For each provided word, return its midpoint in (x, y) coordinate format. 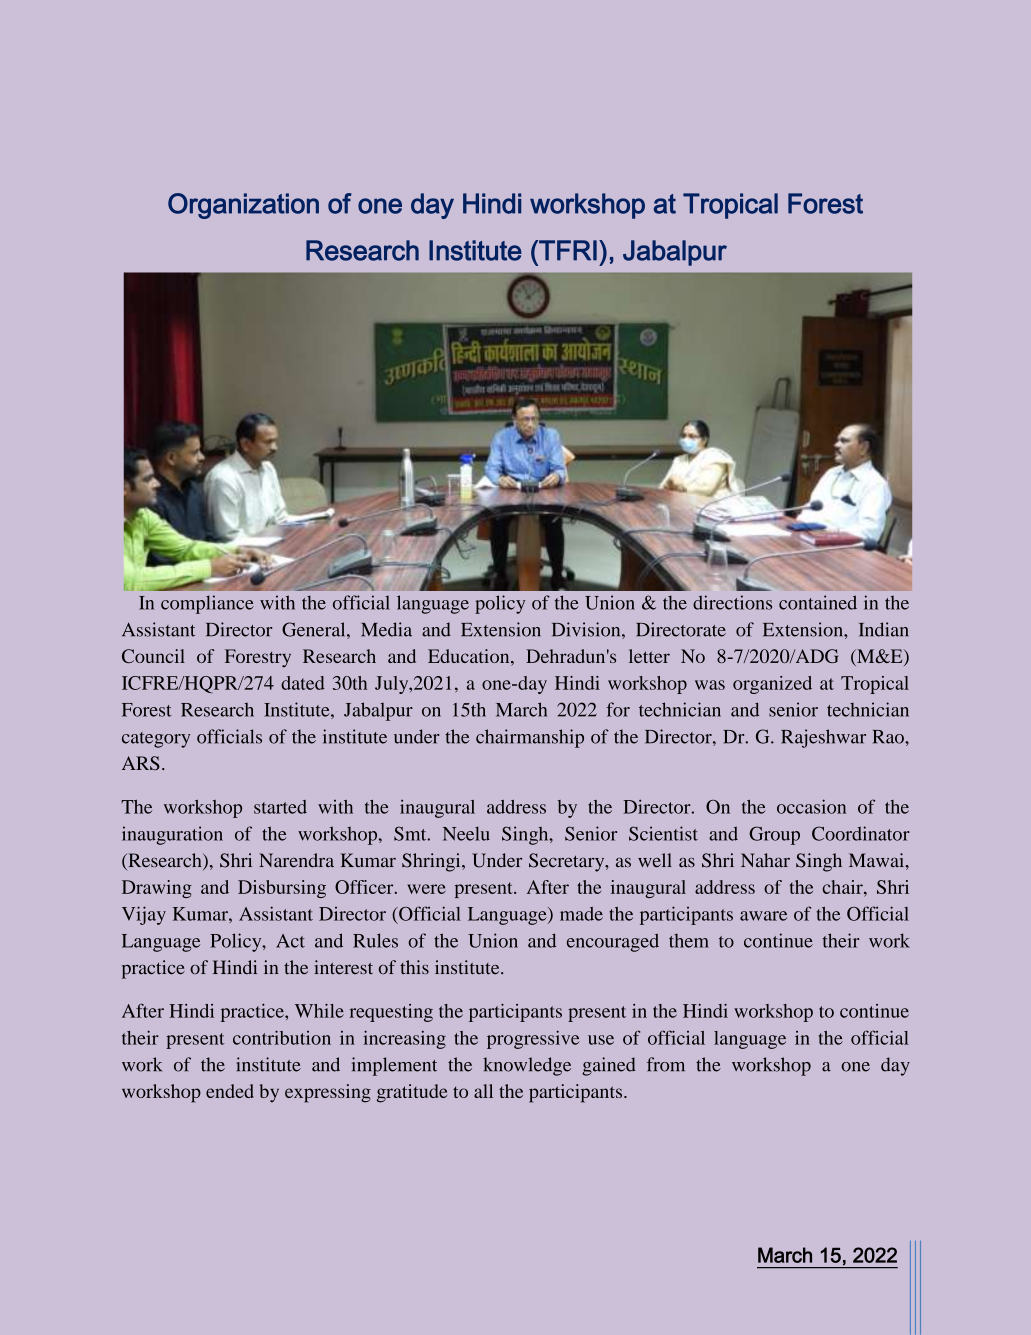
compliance (207, 604)
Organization (243, 206)
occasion (811, 806)
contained (818, 602)
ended (230, 1091)
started (280, 807)
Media (386, 629)
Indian (883, 629)
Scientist (663, 833)
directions (732, 602)
